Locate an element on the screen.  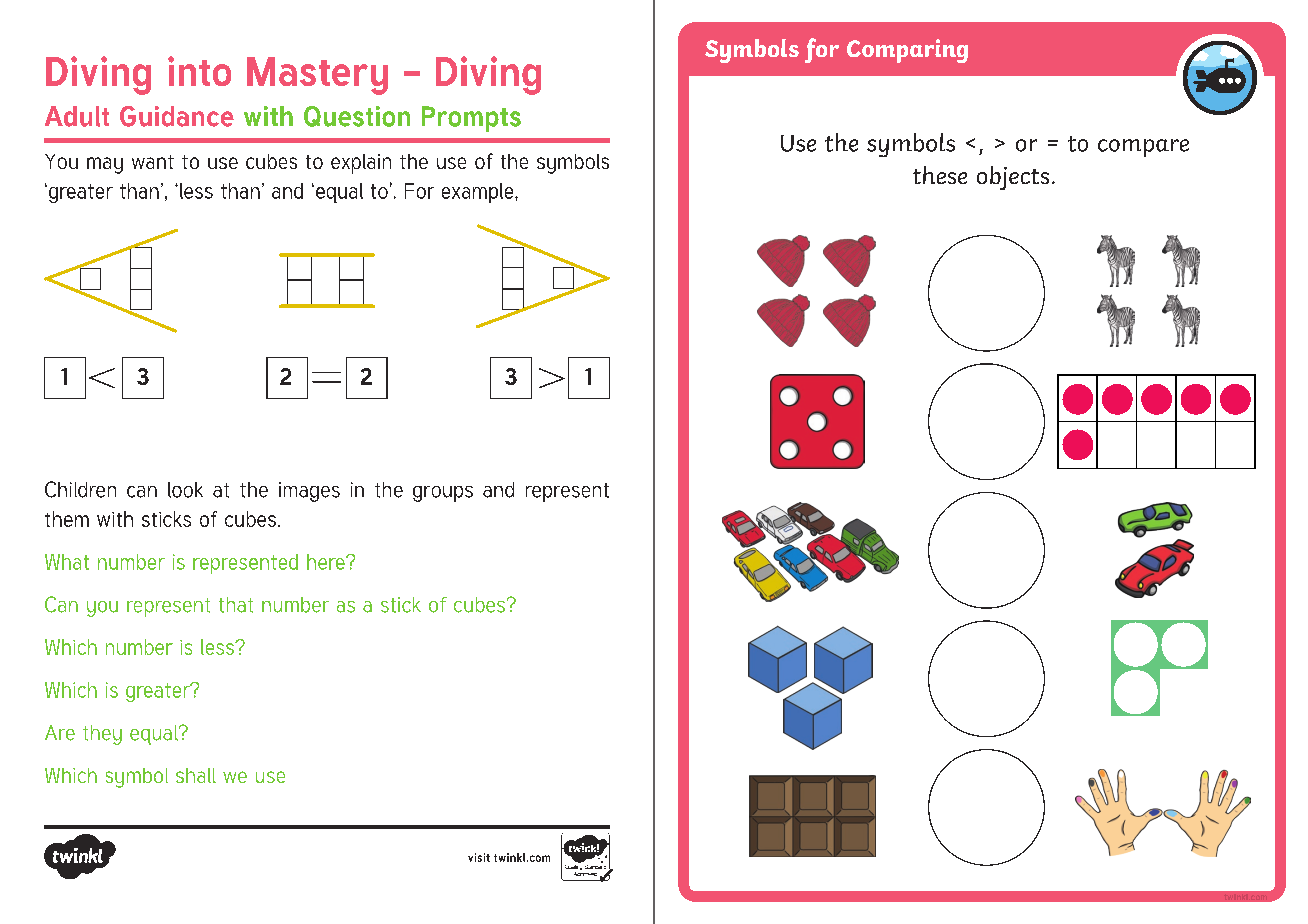
want is located at coordinates (153, 162).
